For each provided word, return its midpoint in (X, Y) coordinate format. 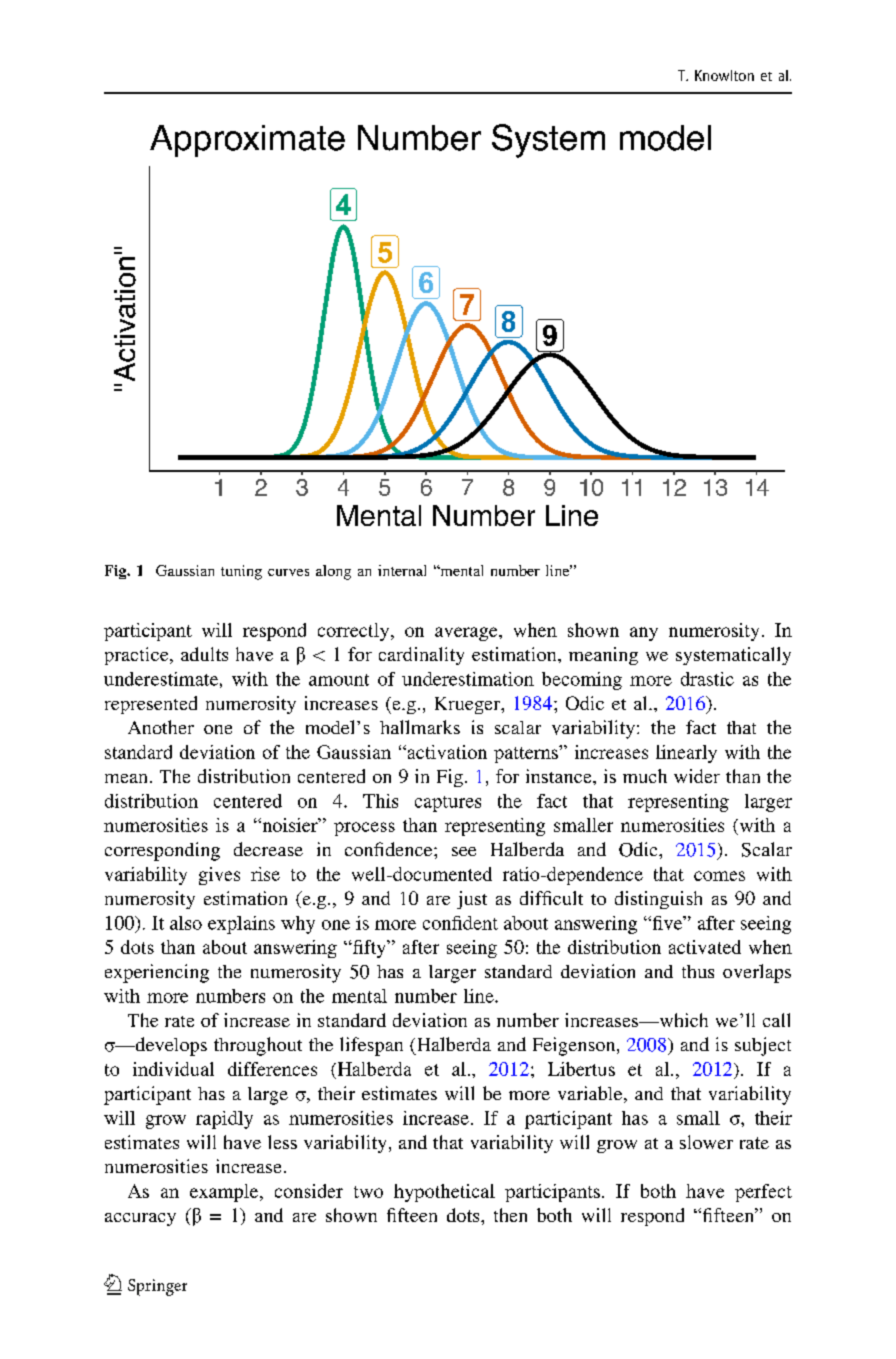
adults (204, 654)
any (644, 634)
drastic (707, 679)
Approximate (247, 141)
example (225, 1193)
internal (402, 570)
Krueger (468, 705)
